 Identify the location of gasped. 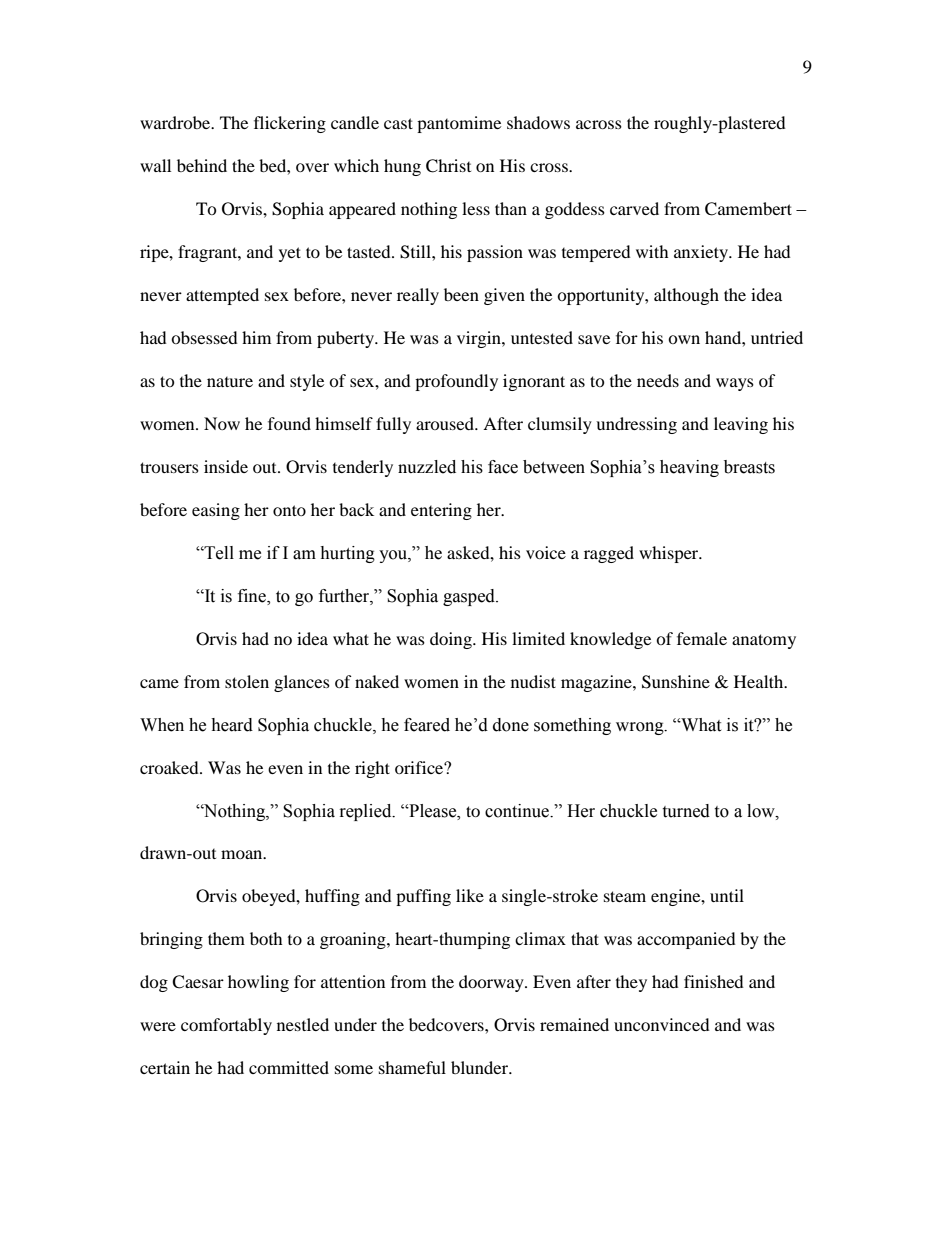
(470, 597).
